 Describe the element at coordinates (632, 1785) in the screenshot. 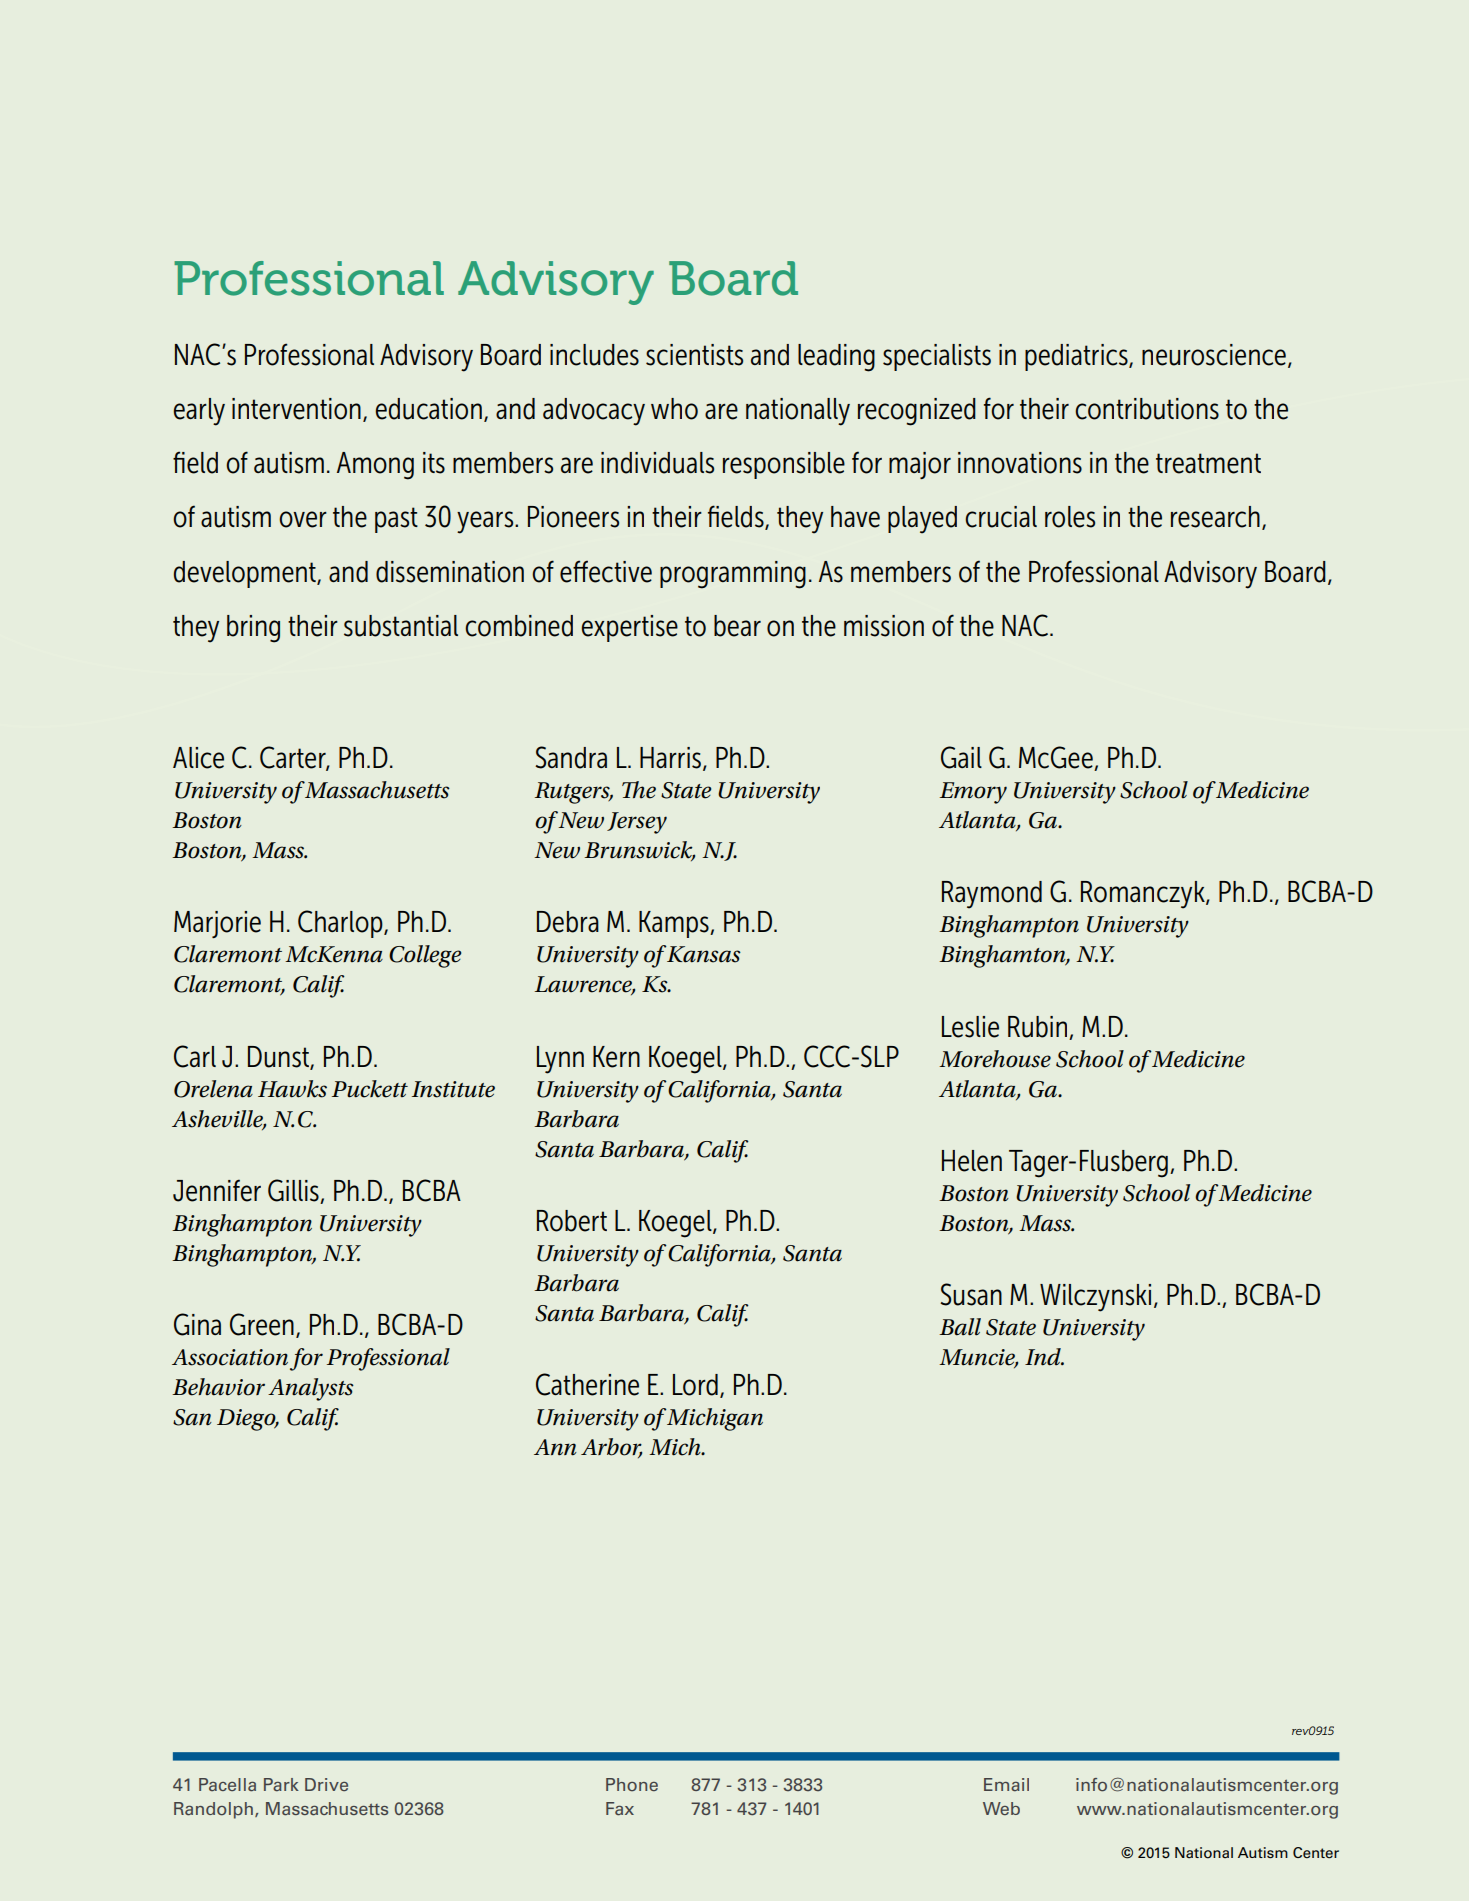

I see `Phone` at that location.
